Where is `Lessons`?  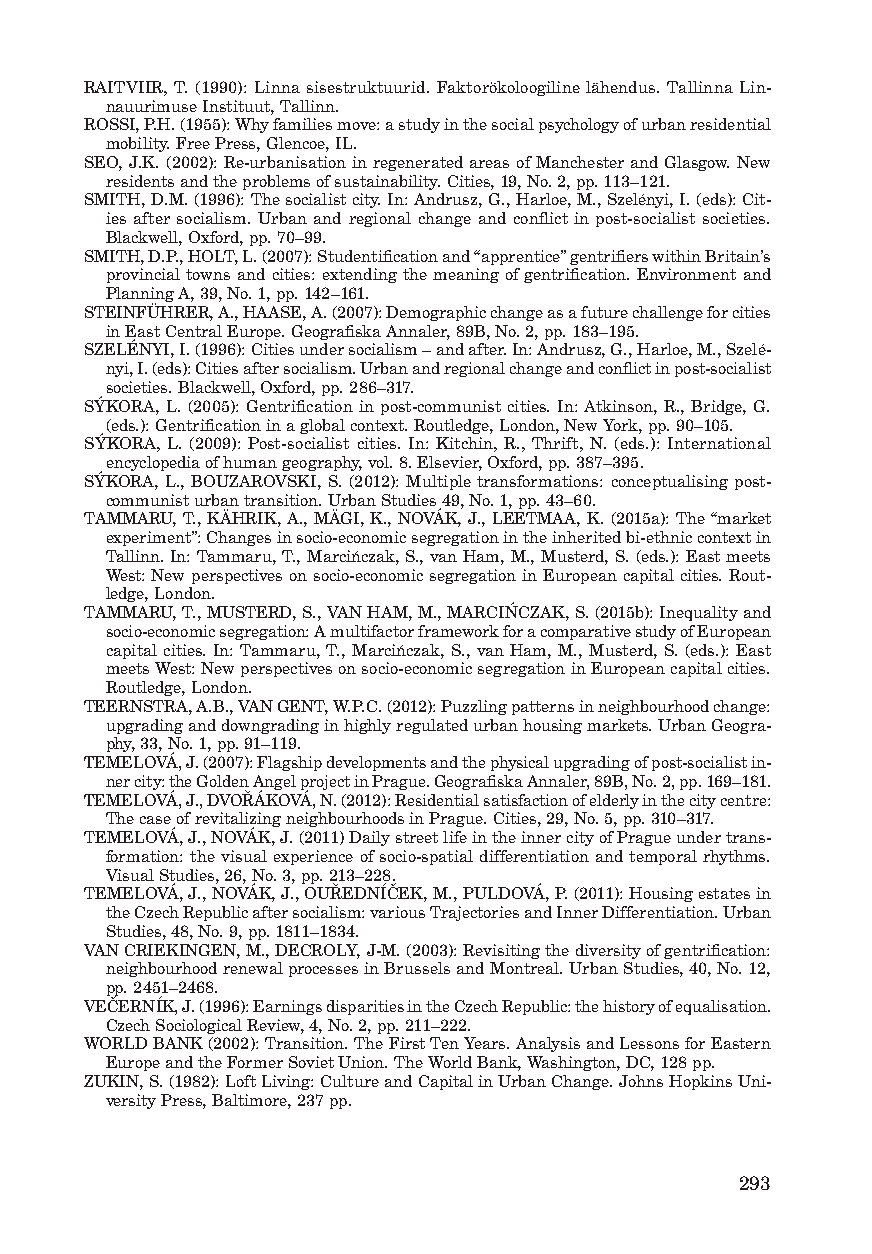
Lessons is located at coordinates (649, 1043).
